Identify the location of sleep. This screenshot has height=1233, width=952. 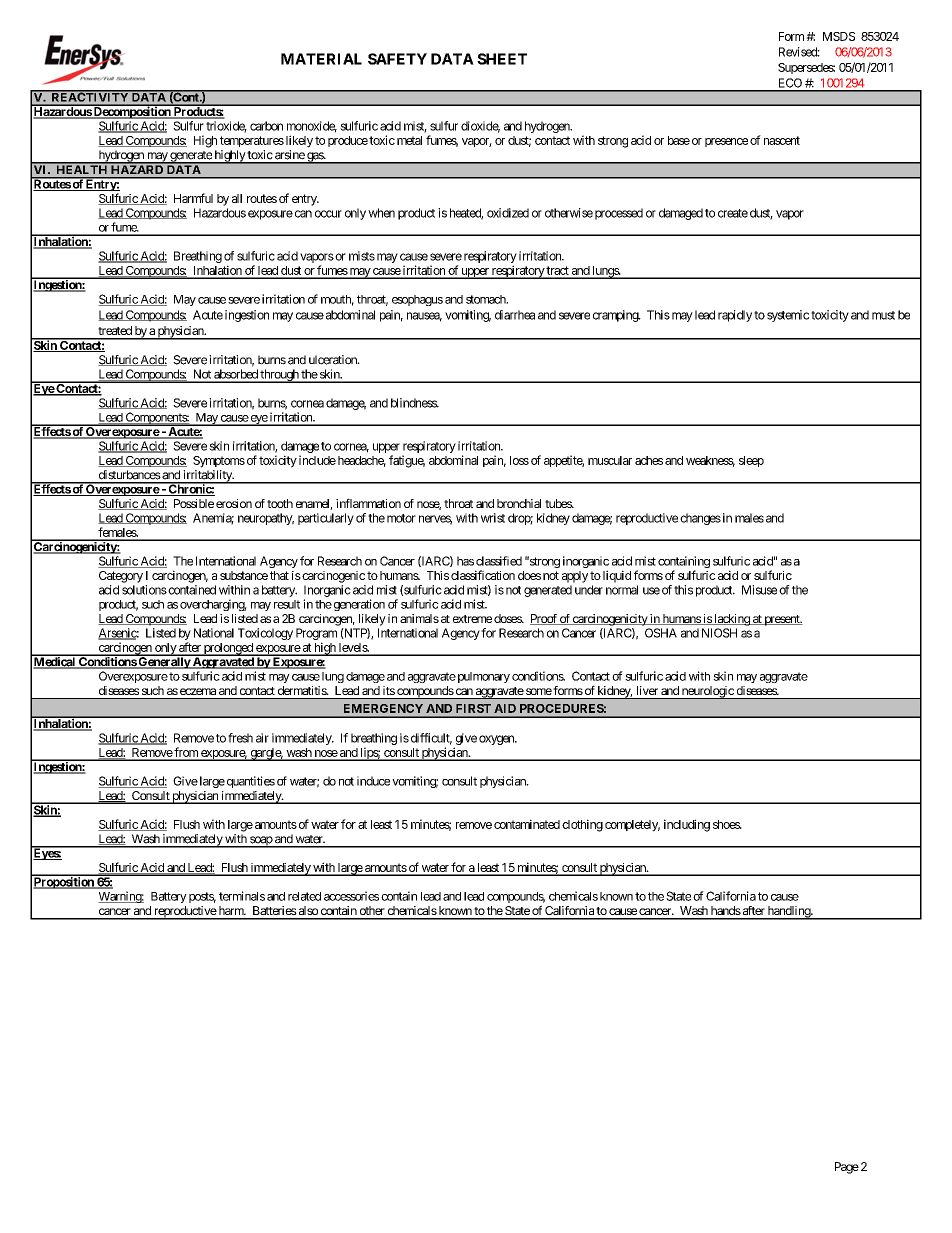
(751, 461).
